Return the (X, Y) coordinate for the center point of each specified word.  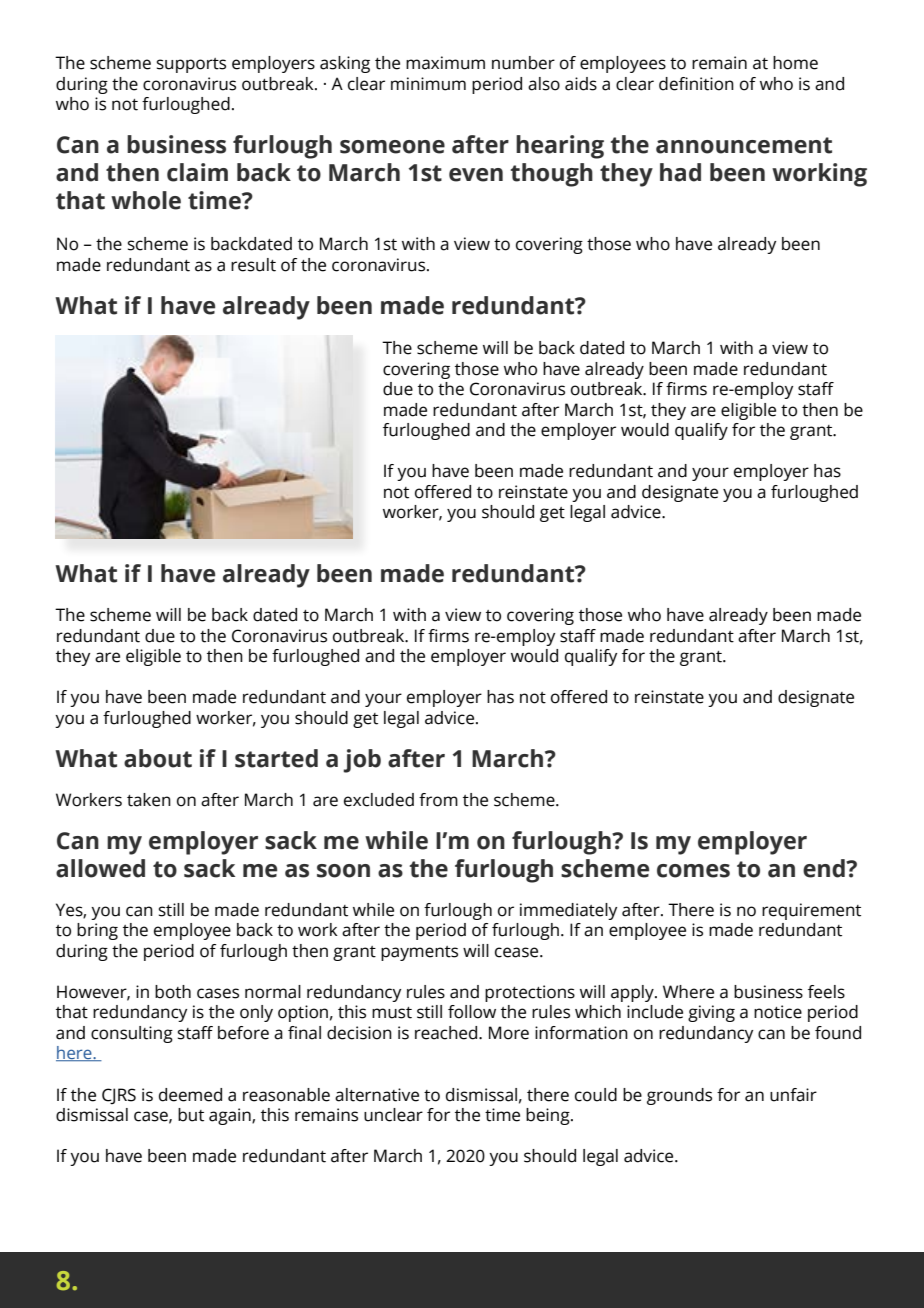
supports (191, 65)
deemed (190, 1095)
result (253, 265)
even (476, 175)
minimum (428, 84)
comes (693, 871)
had (680, 172)
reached (447, 1033)
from (438, 800)
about (158, 758)
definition (696, 84)
